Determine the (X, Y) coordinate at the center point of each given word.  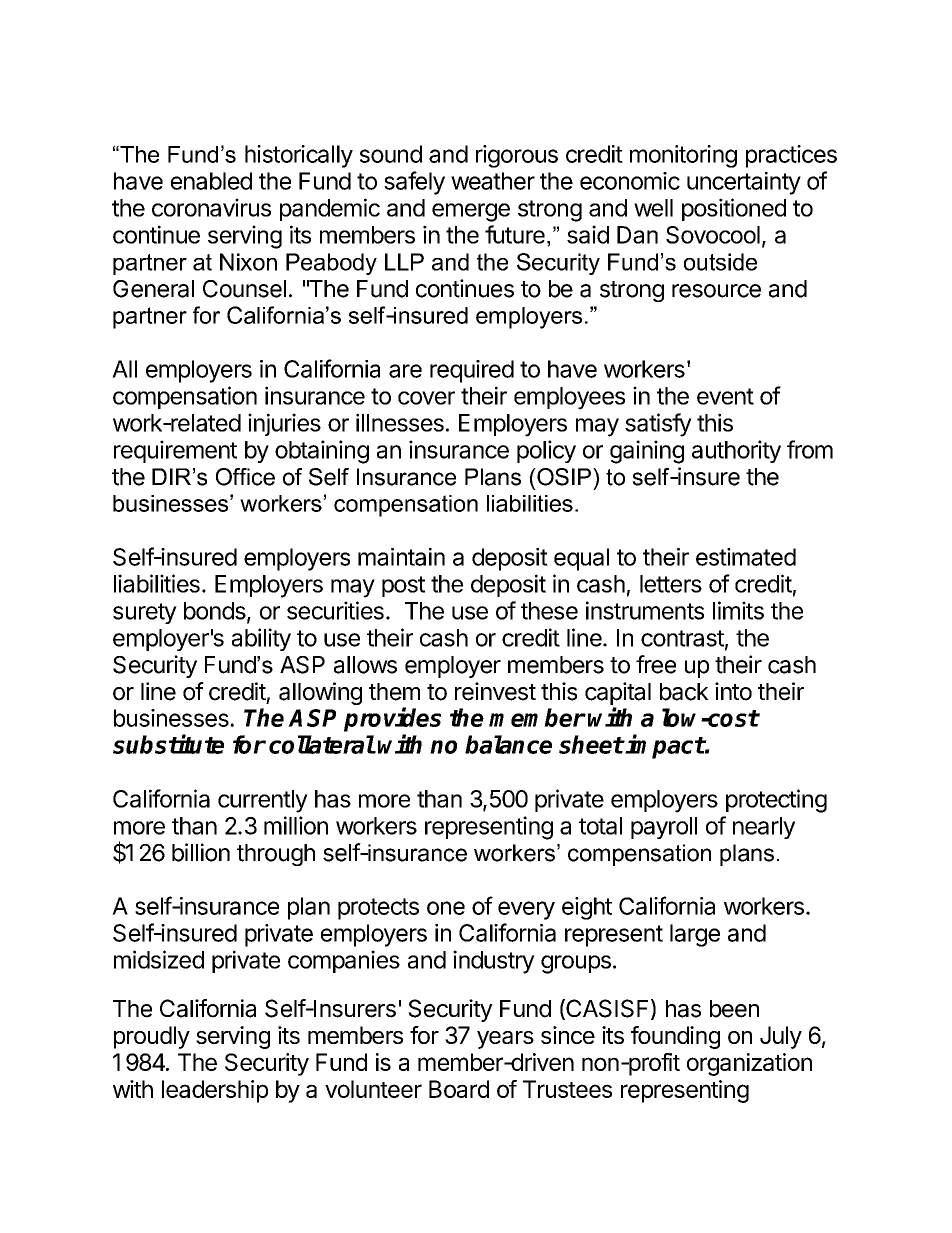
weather (493, 181)
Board (459, 1089)
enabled (211, 181)
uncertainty (744, 183)
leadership (215, 1091)
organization (749, 1064)
